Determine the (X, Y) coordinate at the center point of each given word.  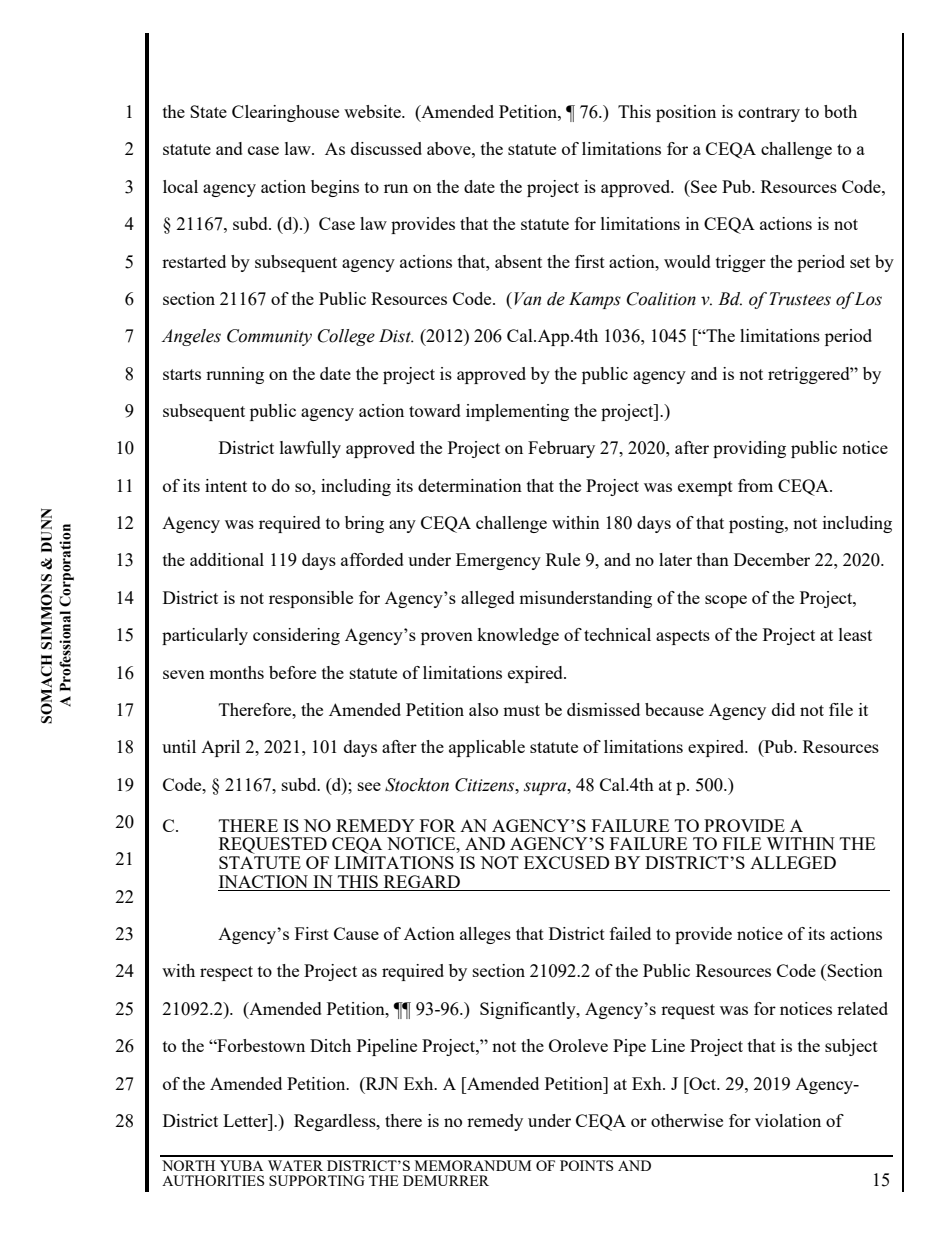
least (855, 634)
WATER (295, 1165)
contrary (769, 114)
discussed (386, 148)
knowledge (518, 636)
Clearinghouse (285, 113)
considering (296, 636)
